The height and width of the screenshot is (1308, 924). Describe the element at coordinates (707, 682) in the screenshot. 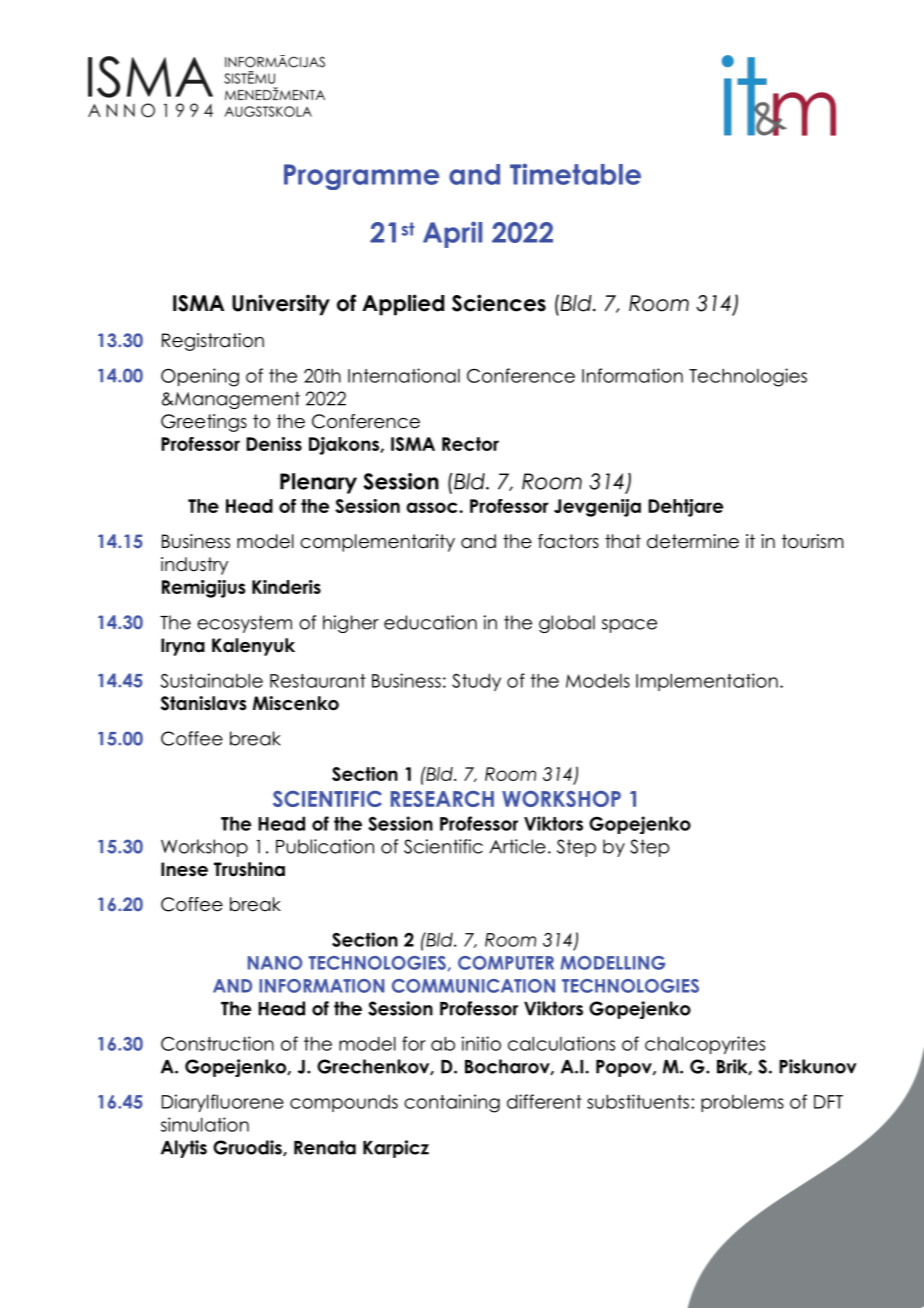

I see `Implementation` at that location.
